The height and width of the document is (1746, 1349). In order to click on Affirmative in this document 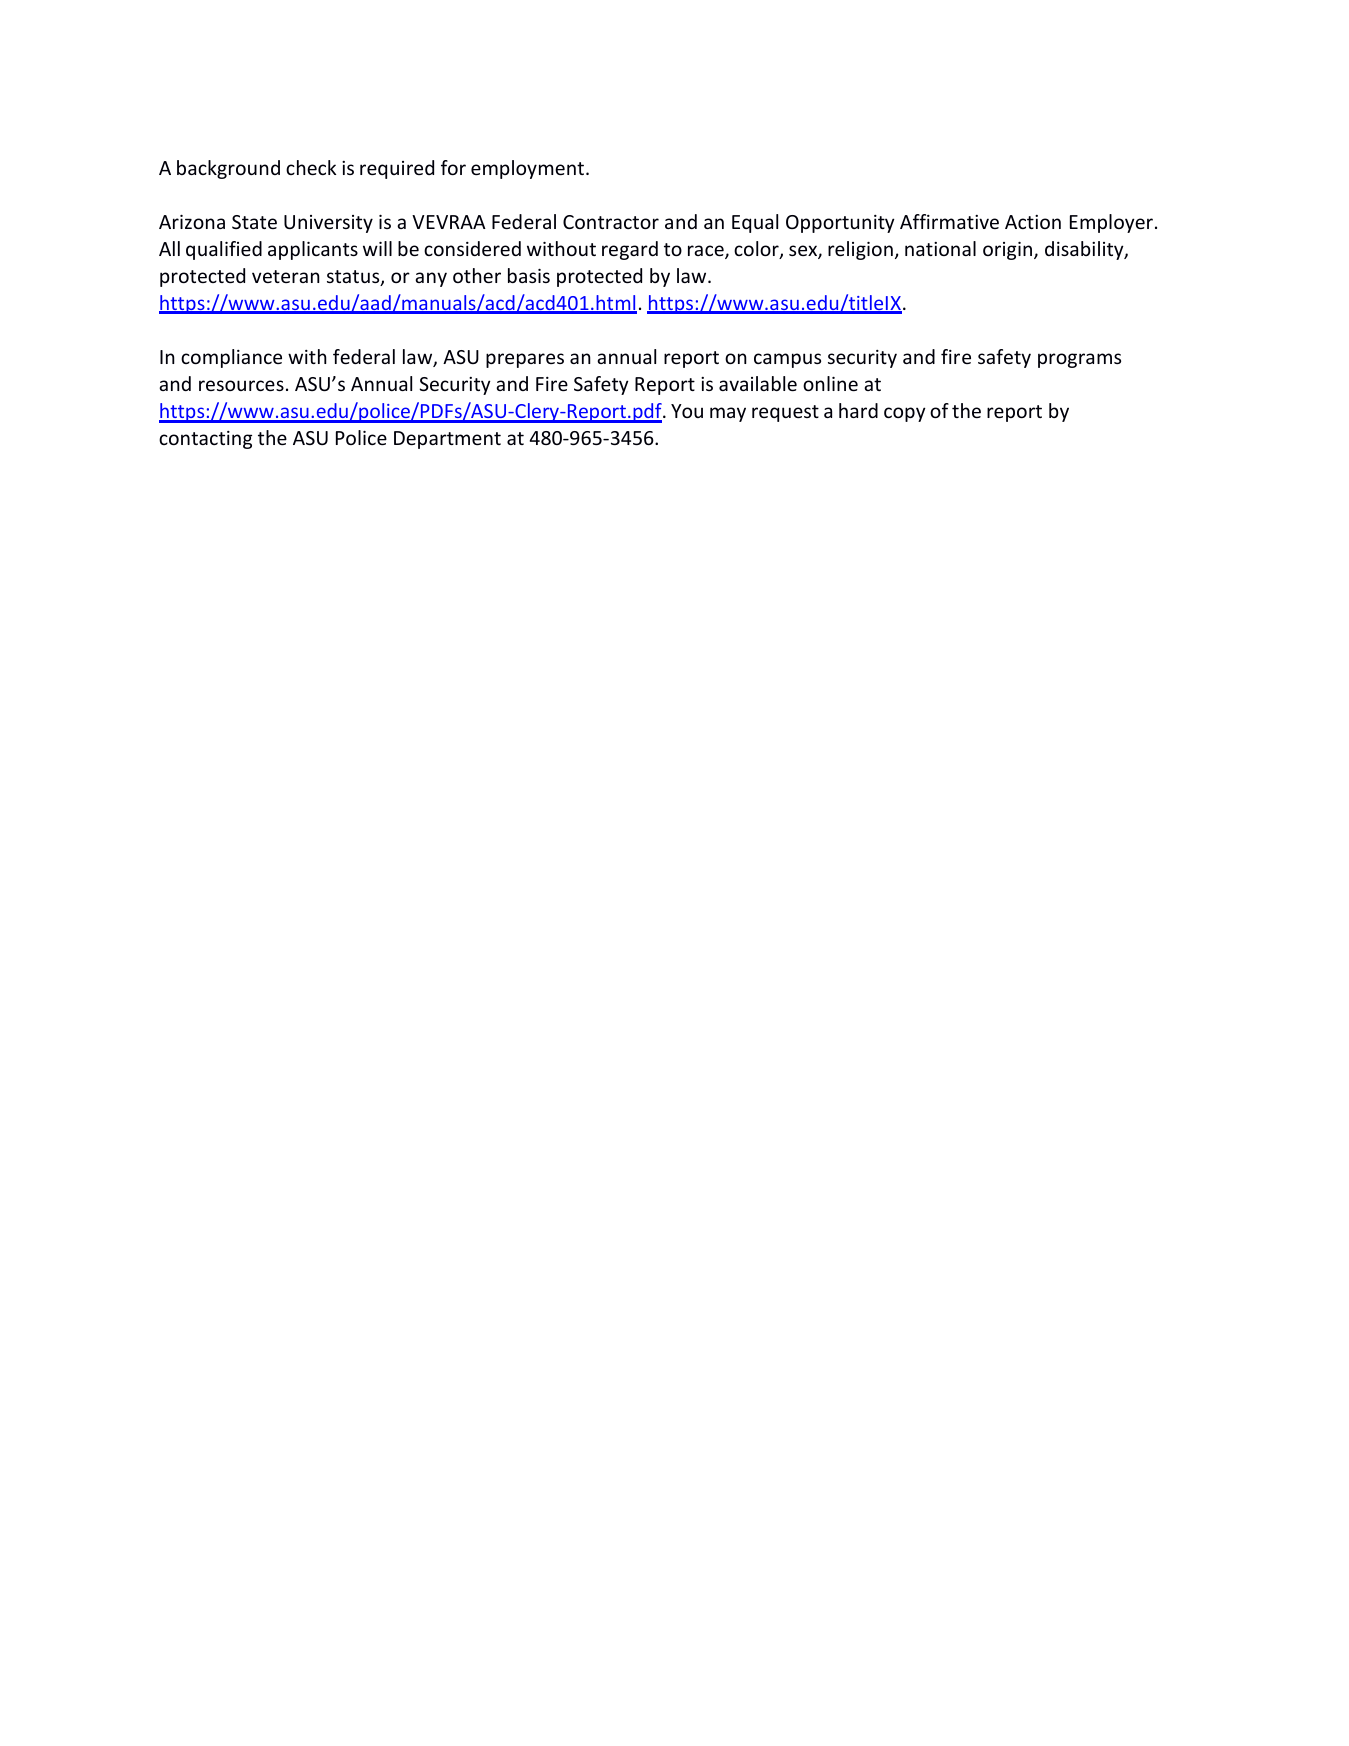, I will do `click(949, 221)`.
